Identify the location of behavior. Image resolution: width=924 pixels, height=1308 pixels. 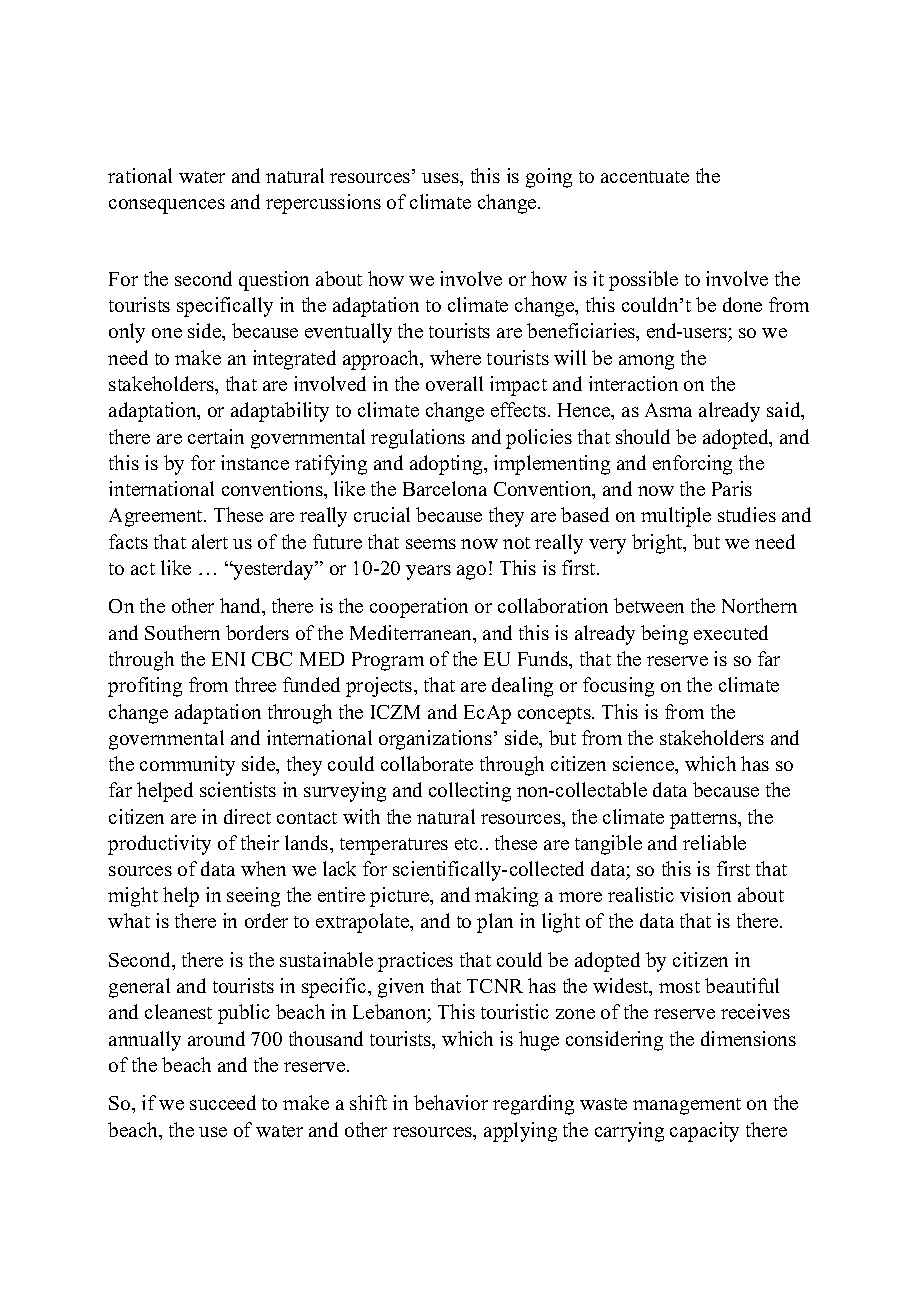
(451, 1102).
